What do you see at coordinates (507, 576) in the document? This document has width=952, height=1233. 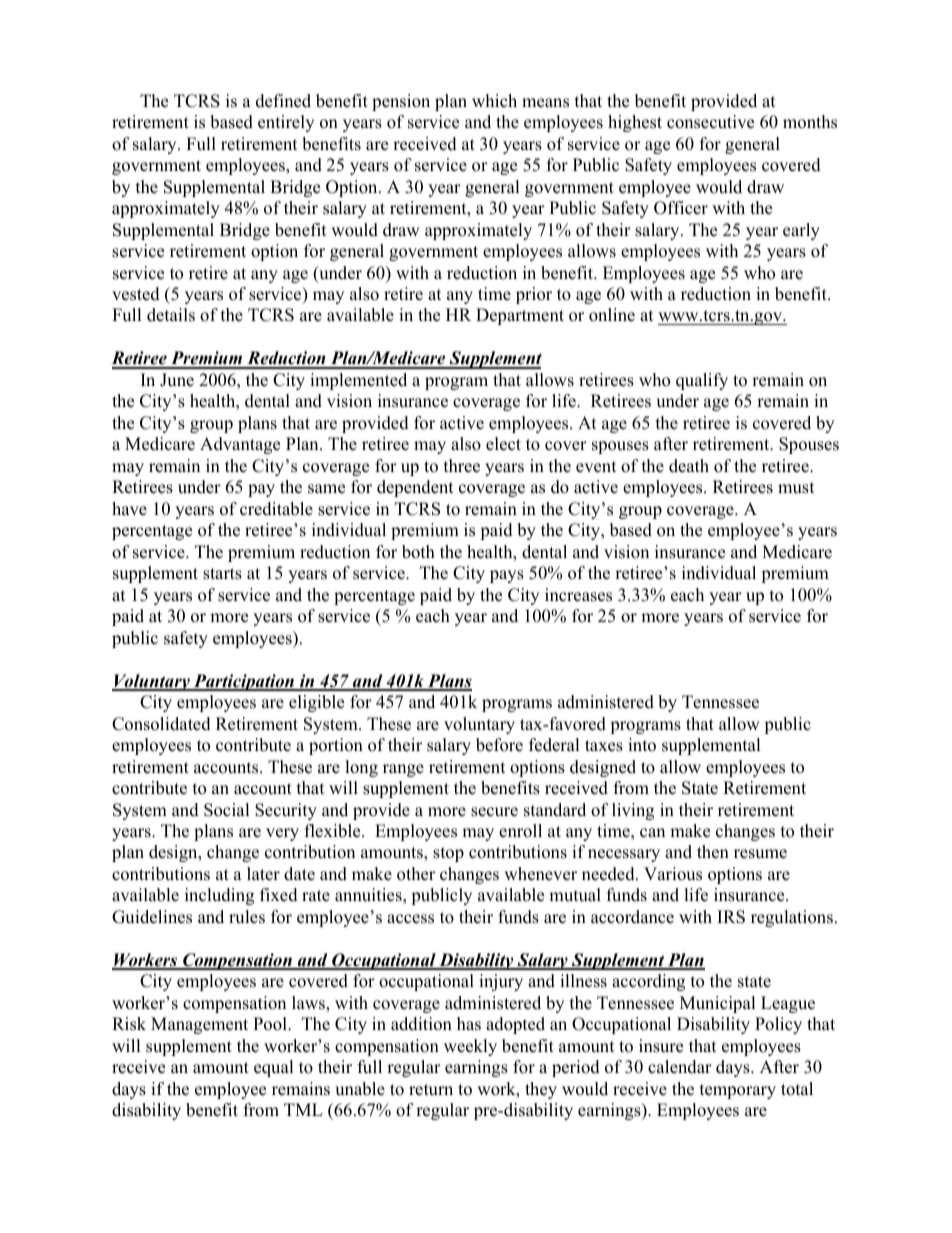 I see `pays` at bounding box center [507, 576].
